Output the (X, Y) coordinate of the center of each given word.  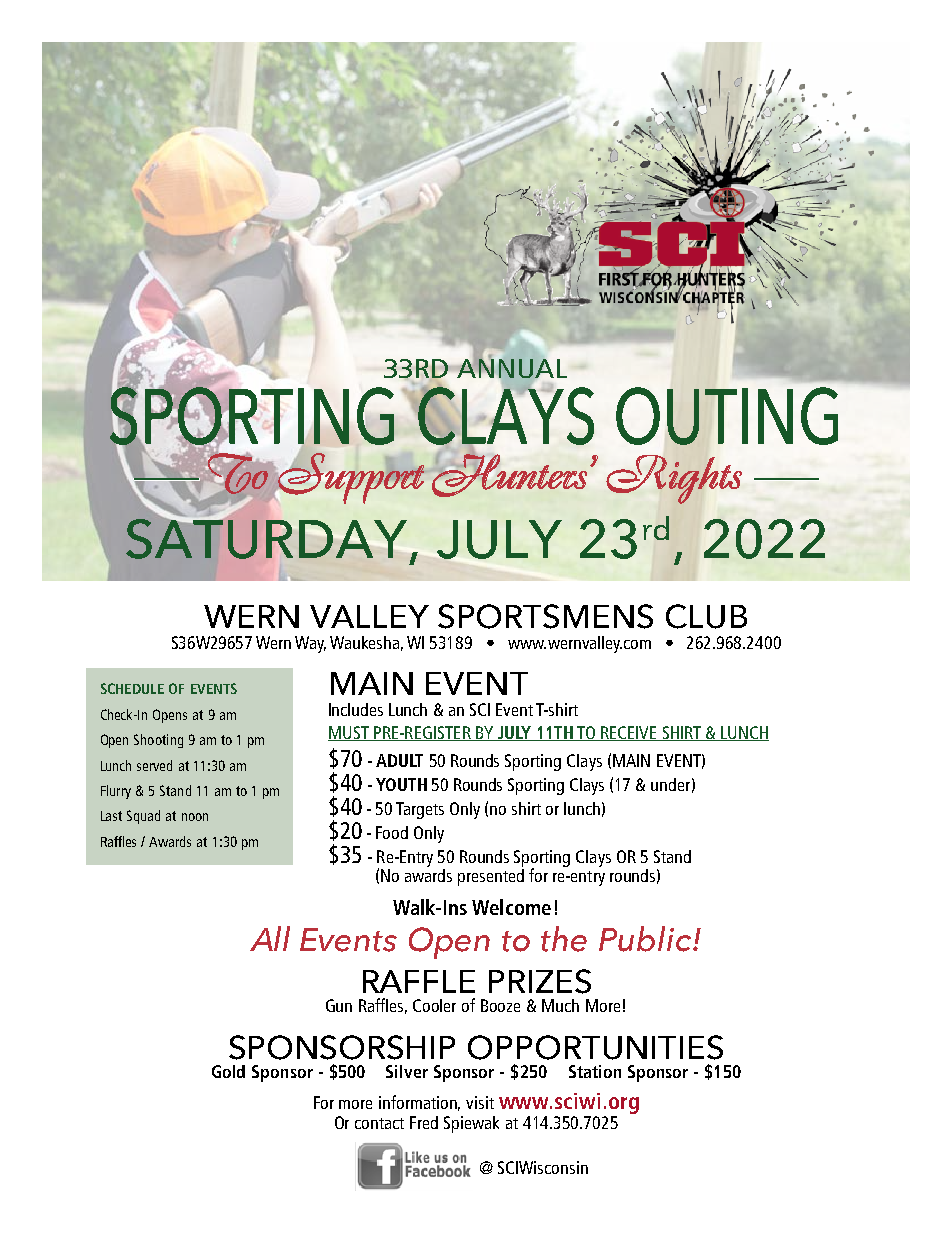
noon (195, 817)
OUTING (727, 416)
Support (351, 478)
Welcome (511, 907)
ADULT (399, 760)
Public (646, 939)
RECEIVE (629, 733)
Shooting (158, 741)
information (419, 1103)
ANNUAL (512, 367)
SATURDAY (268, 539)
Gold (228, 1071)
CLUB (706, 616)
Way (310, 644)
